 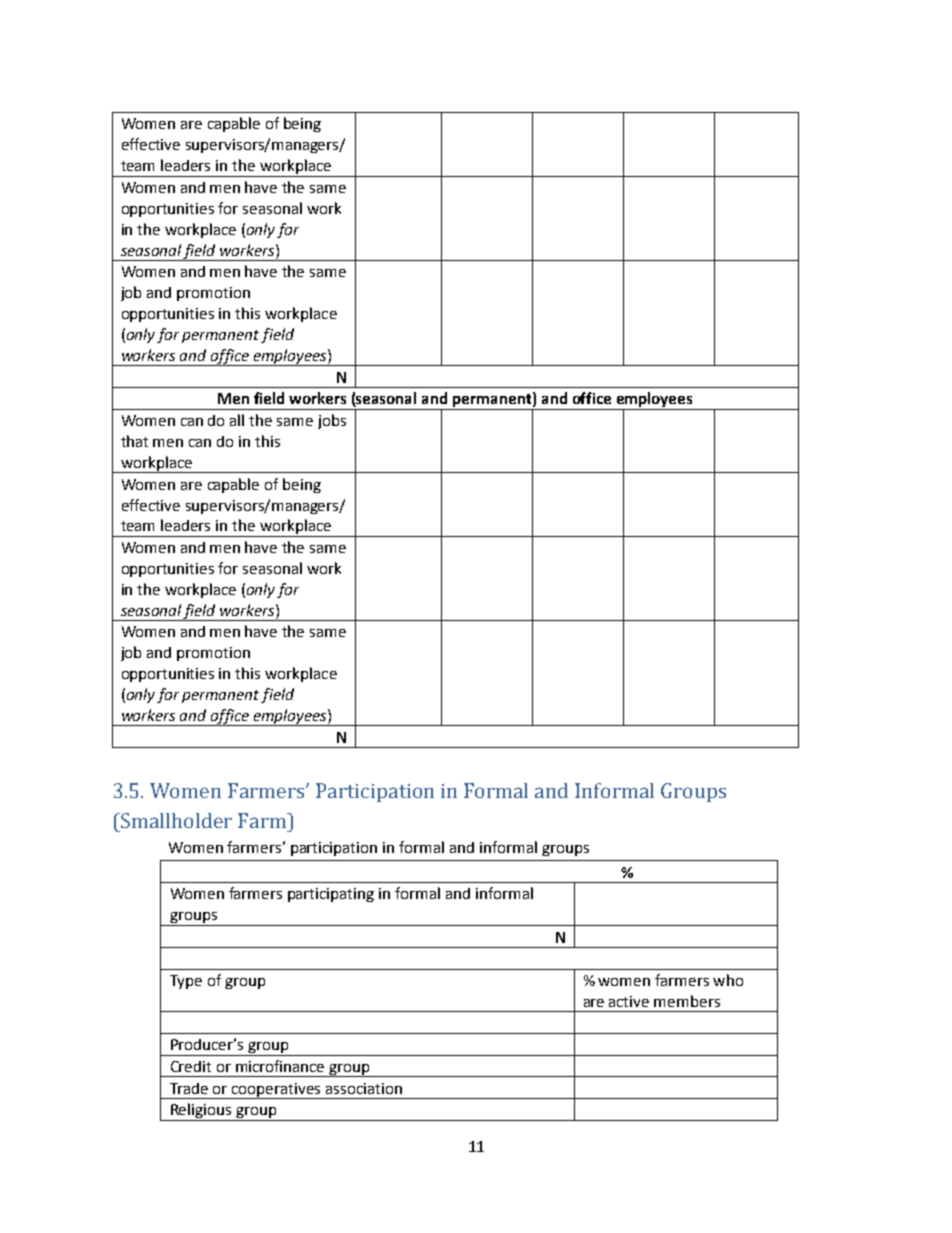 I want to click on members, so click(x=687, y=1001).
